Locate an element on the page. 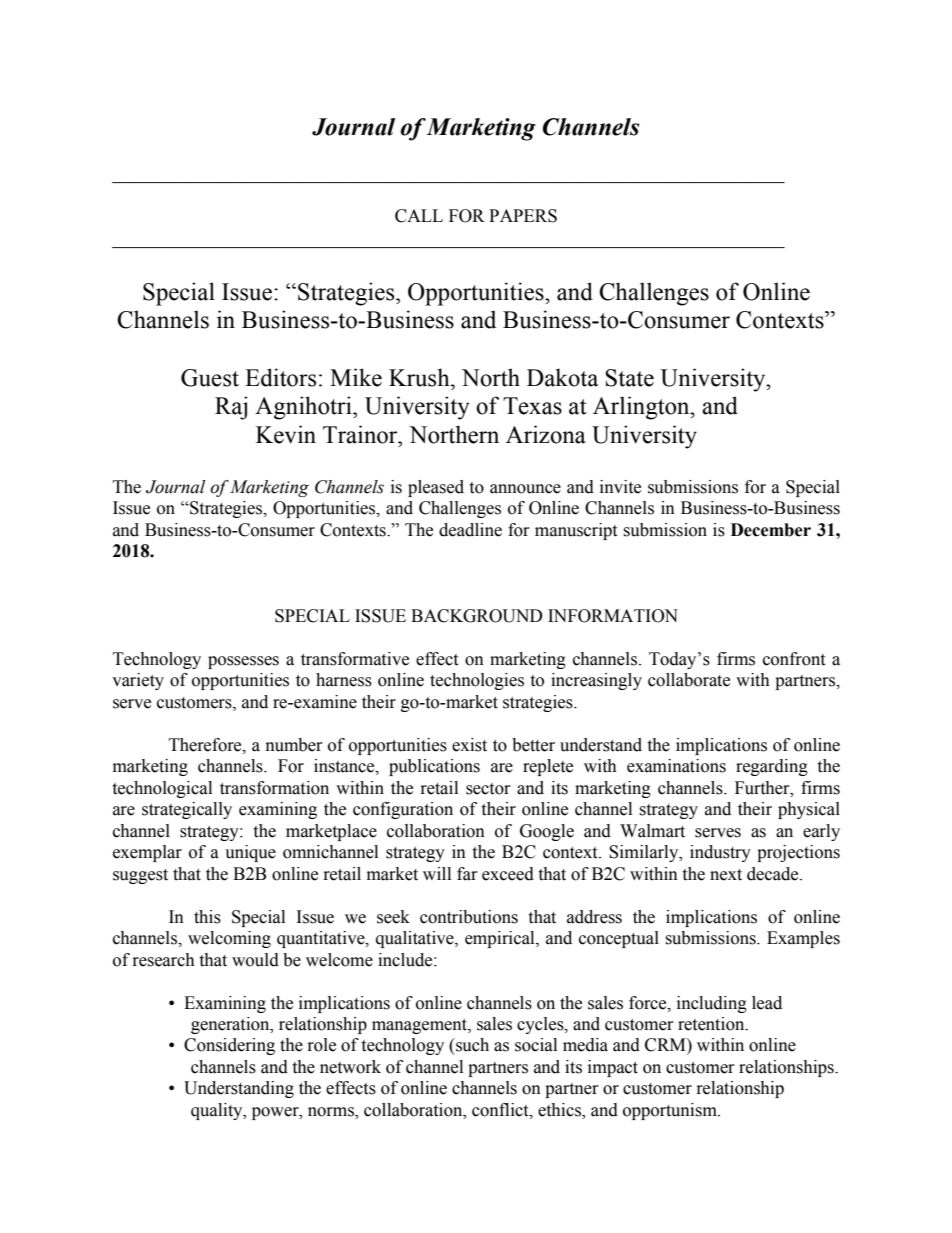 The width and height of the image is (952, 1233). technologies is located at coordinates (477, 681).
